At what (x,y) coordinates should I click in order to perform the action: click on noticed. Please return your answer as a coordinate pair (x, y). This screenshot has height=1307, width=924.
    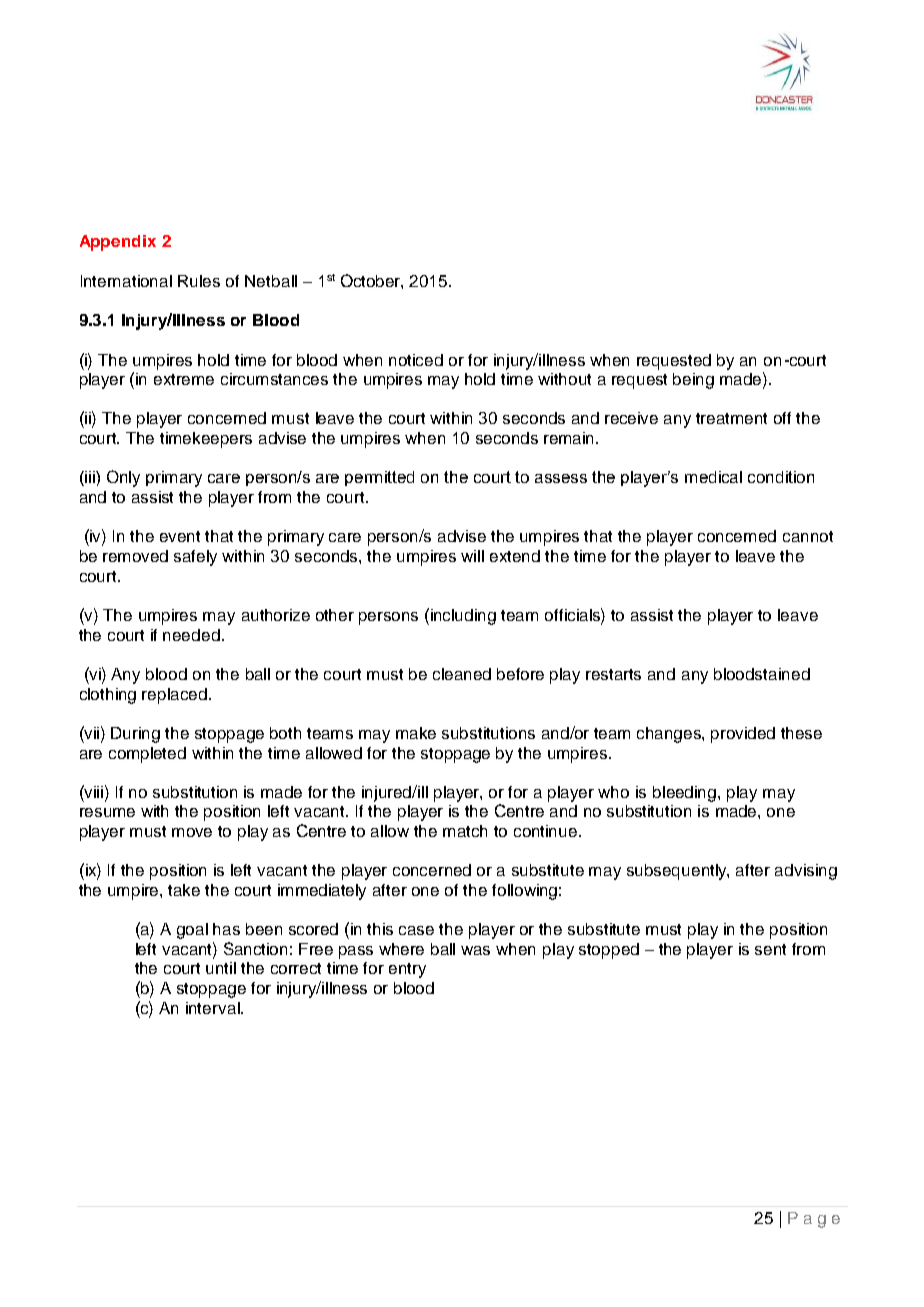
    Looking at the image, I should click on (416, 360).
